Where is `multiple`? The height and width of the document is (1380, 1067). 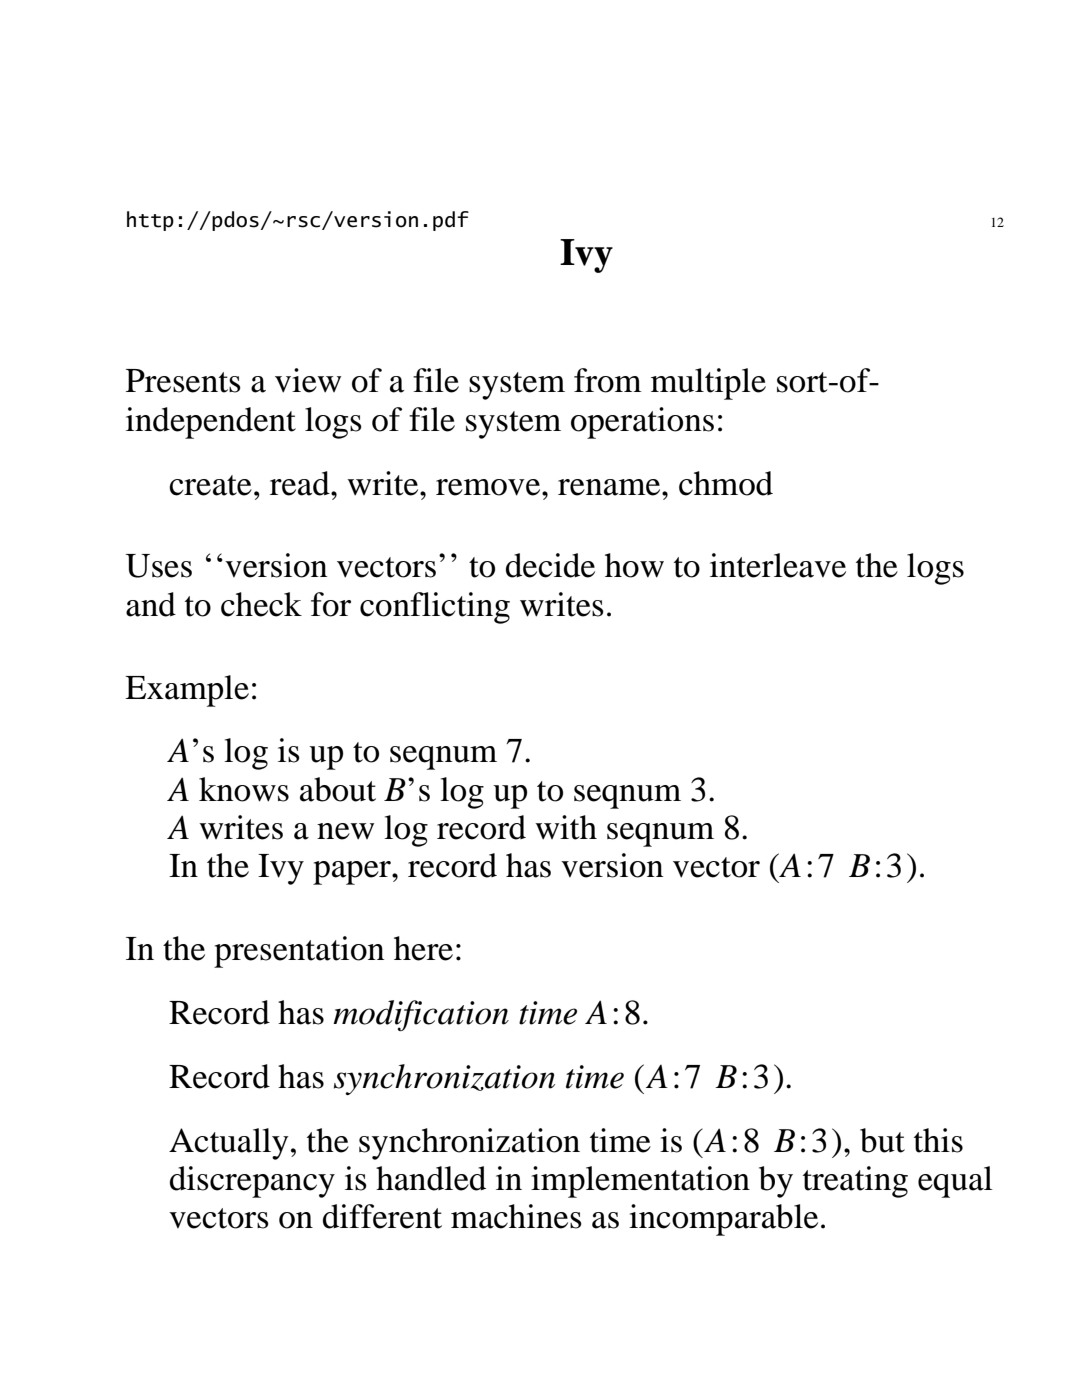
multiple is located at coordinates (708, 384).
